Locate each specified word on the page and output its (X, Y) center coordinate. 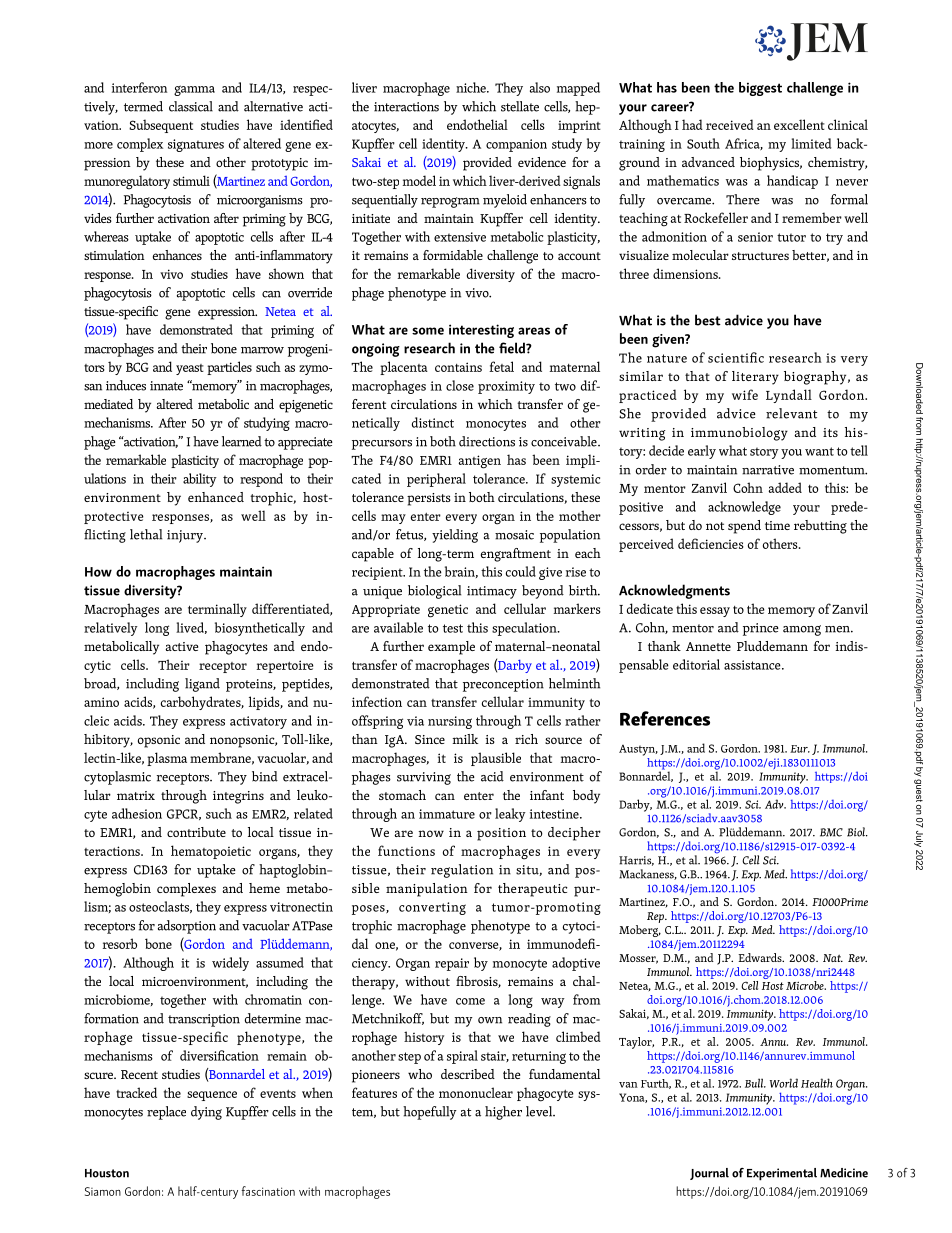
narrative (768, 470)
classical (191, 106)
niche (472, 87)
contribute (196, 832)
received (730, 124)
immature (447, 814)
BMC (831, 832)
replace (166, 1113)
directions (487, 441)
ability (200, 480)
